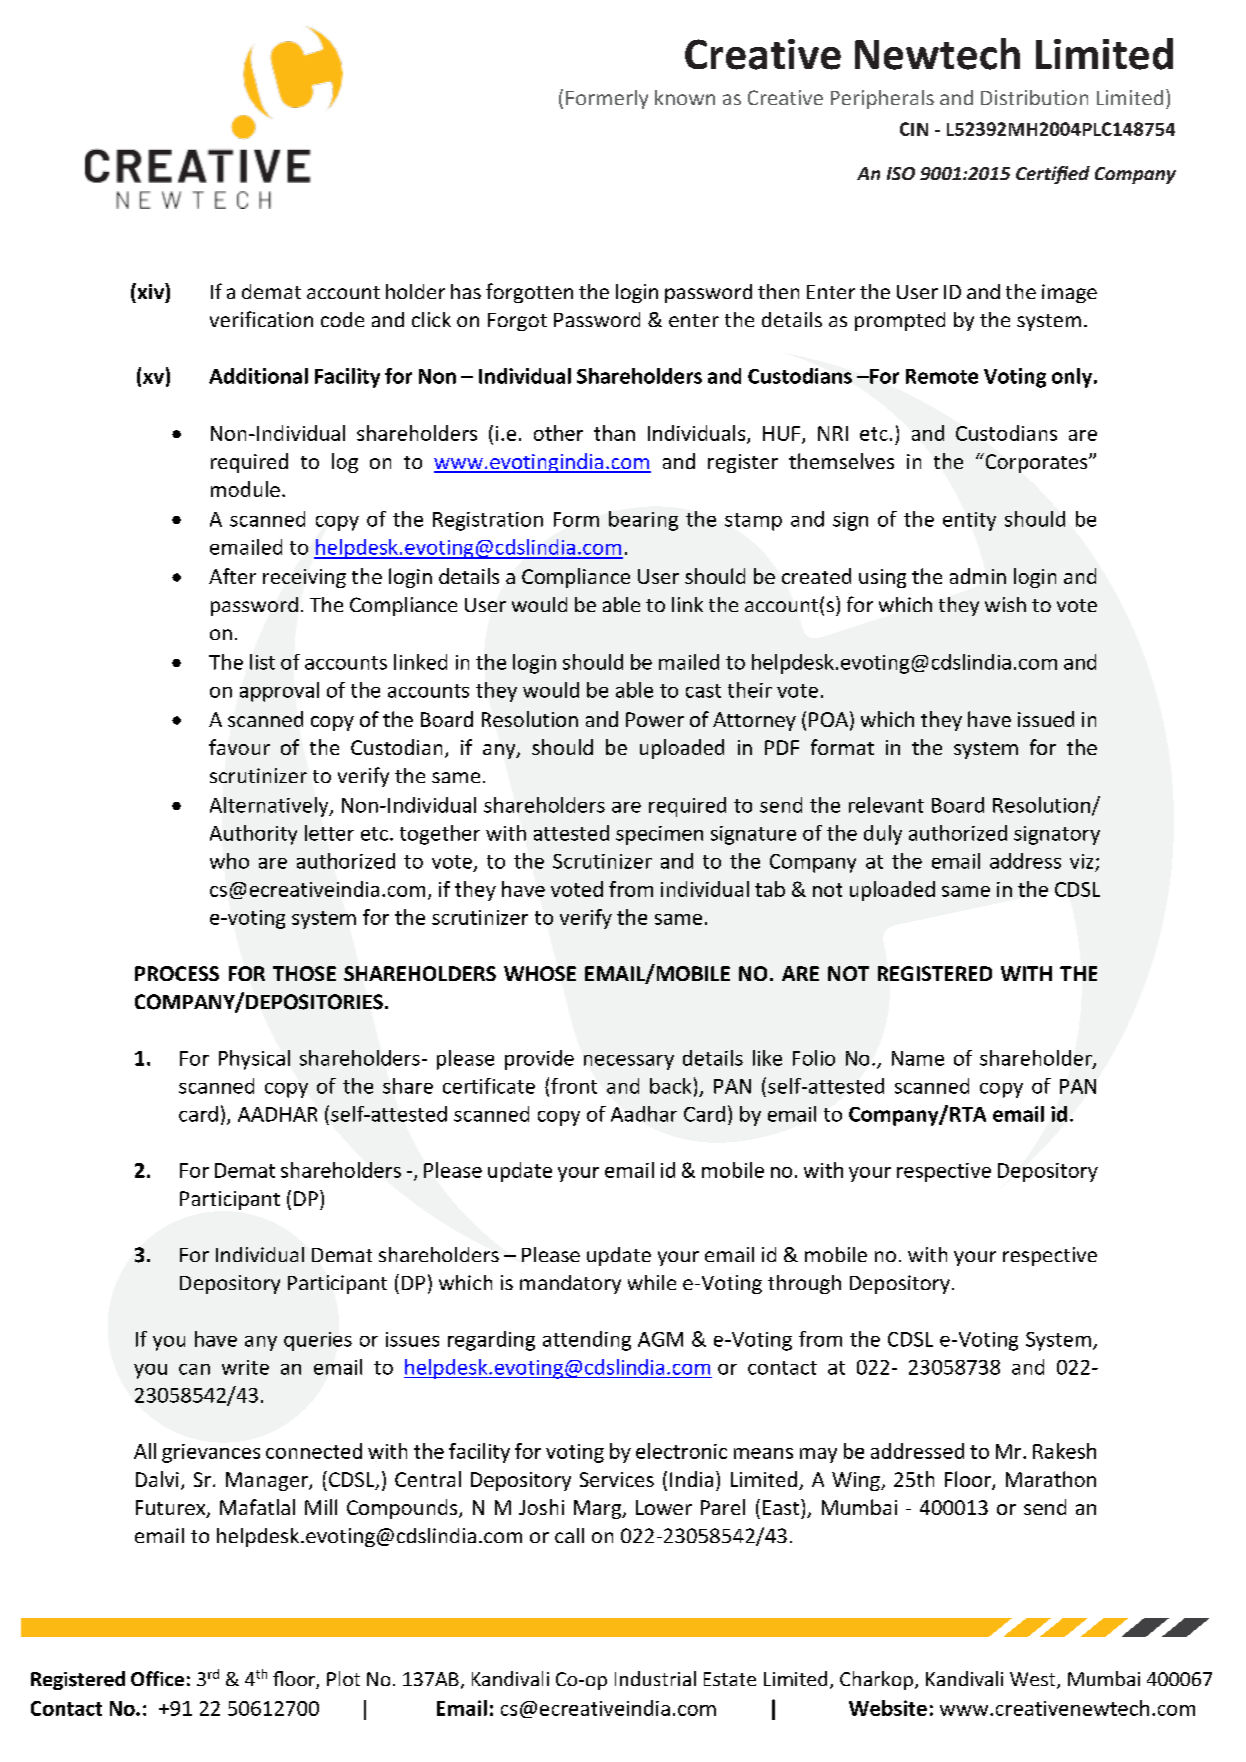 This screenshot has height=1762, width=1246. What do you see at coordinates (914, 129) in the screenshot?
I see `CIN` at bounding box center [914, 129].
